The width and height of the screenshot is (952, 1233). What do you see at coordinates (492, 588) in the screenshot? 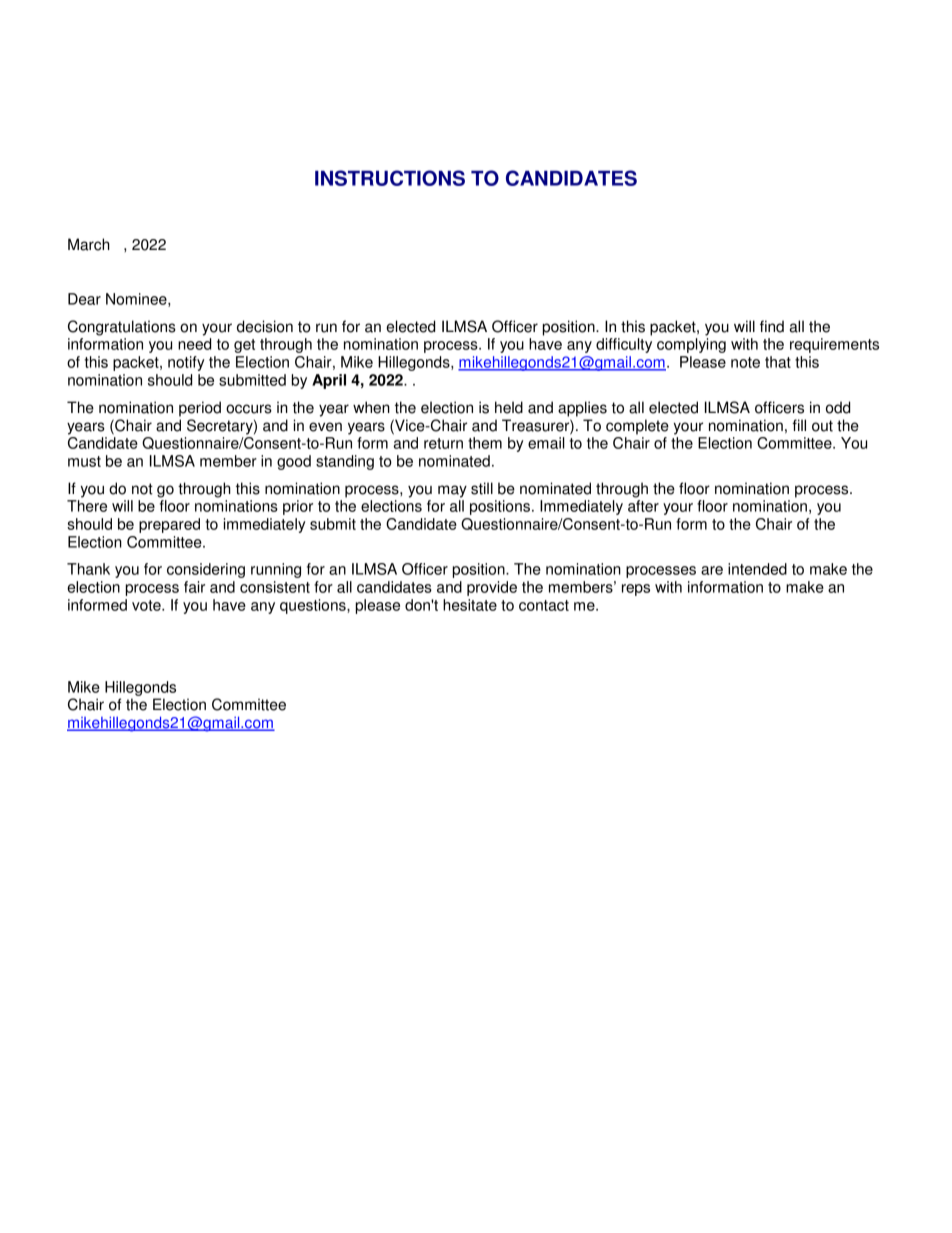
I see `provide` at bounding box center [492, 588].
